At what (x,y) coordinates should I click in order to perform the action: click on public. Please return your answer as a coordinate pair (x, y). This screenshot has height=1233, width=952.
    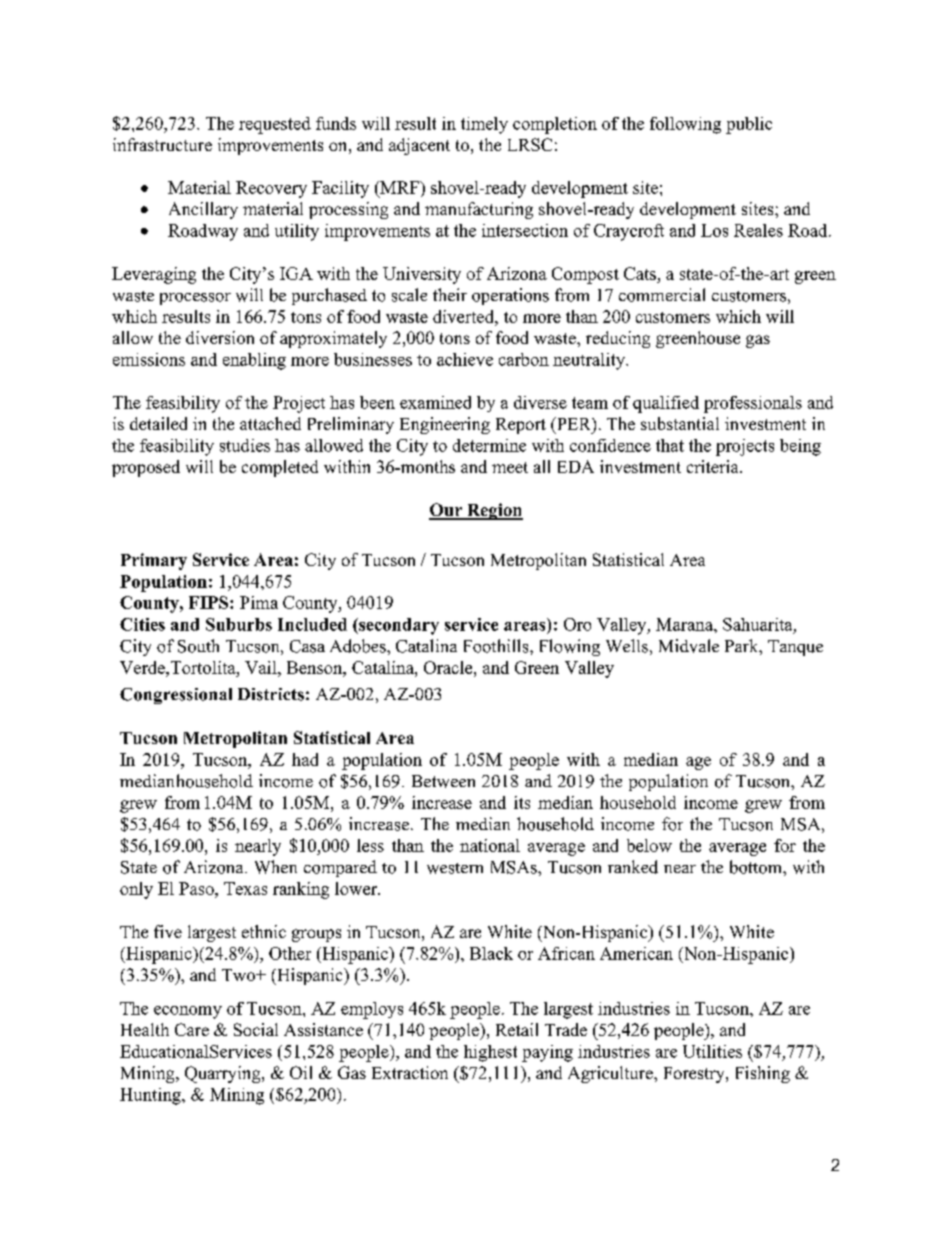
    Looking at the image, I should click on (749, 125).
